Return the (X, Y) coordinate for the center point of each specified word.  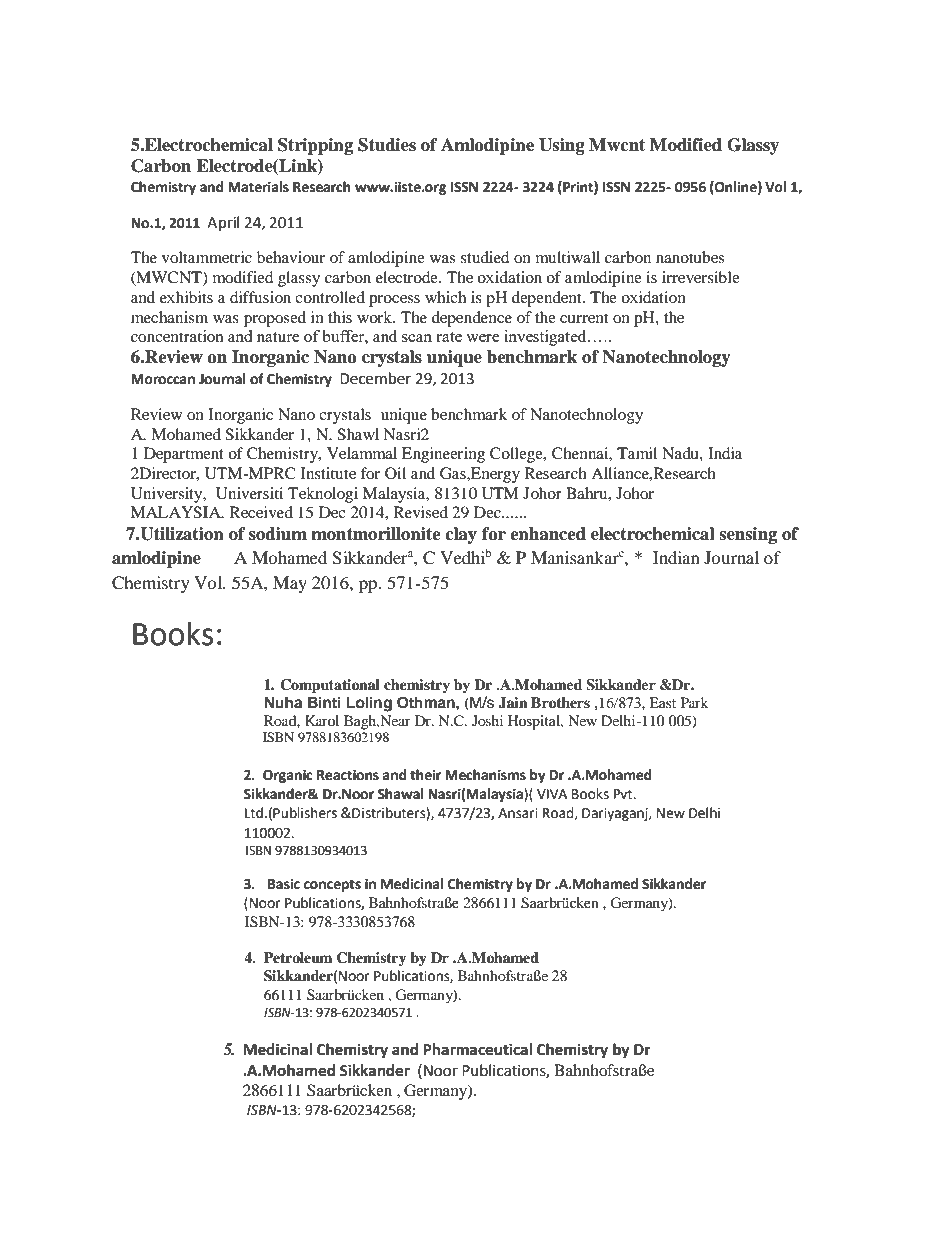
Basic (284, 884)
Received (261, 512)
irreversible (701, 277)
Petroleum (298, 958)
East (662, 702)
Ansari (518, 813)
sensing (748, 535)
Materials (258, 187)
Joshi (487, 720)
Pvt (624, 794)
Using (562, 146)
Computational (330, 686)
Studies (387, 145)
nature (278, 337)
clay (461, 535)
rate (449, 337)
